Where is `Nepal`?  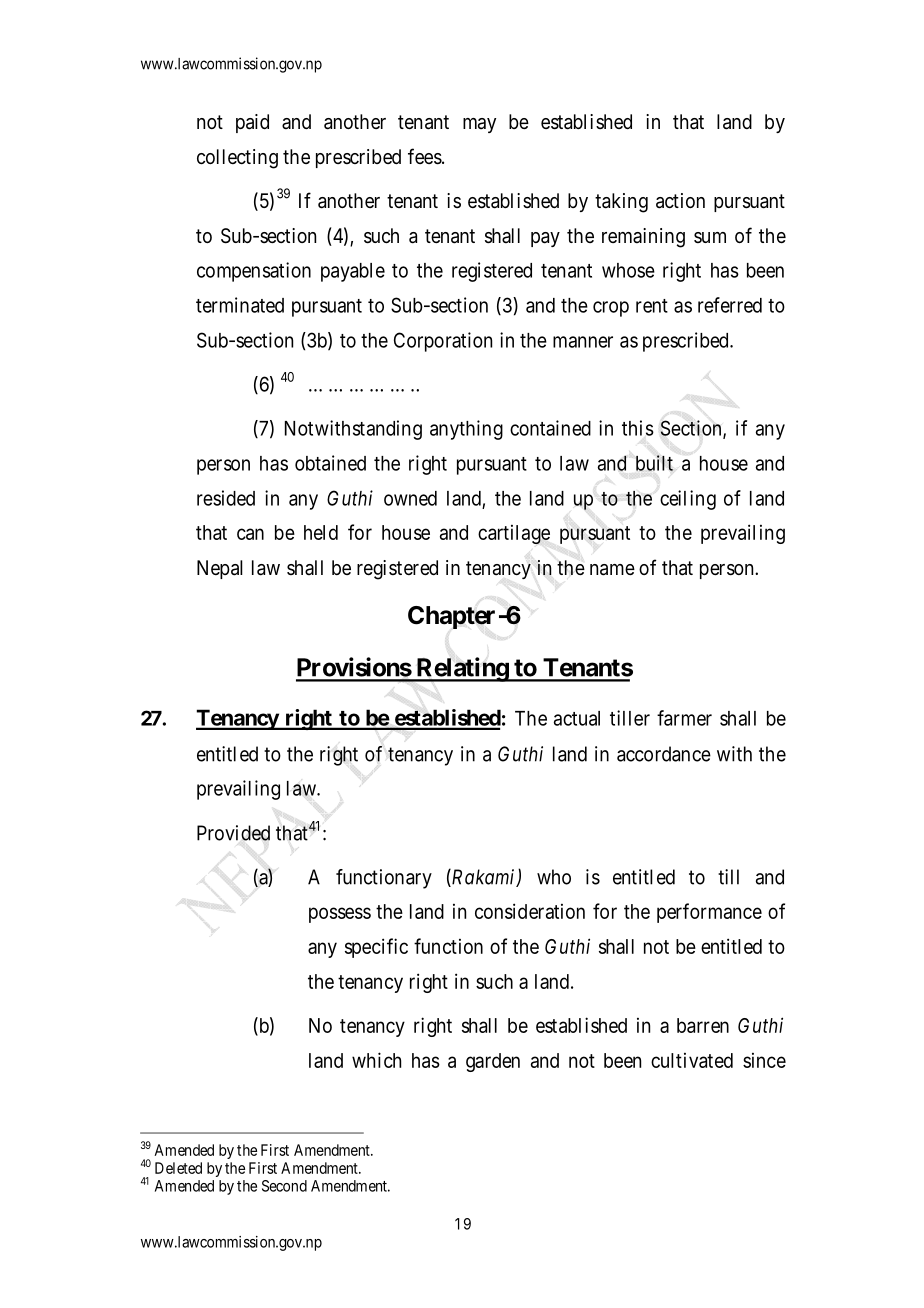 Nepal is located at coordinates (220, 569).
